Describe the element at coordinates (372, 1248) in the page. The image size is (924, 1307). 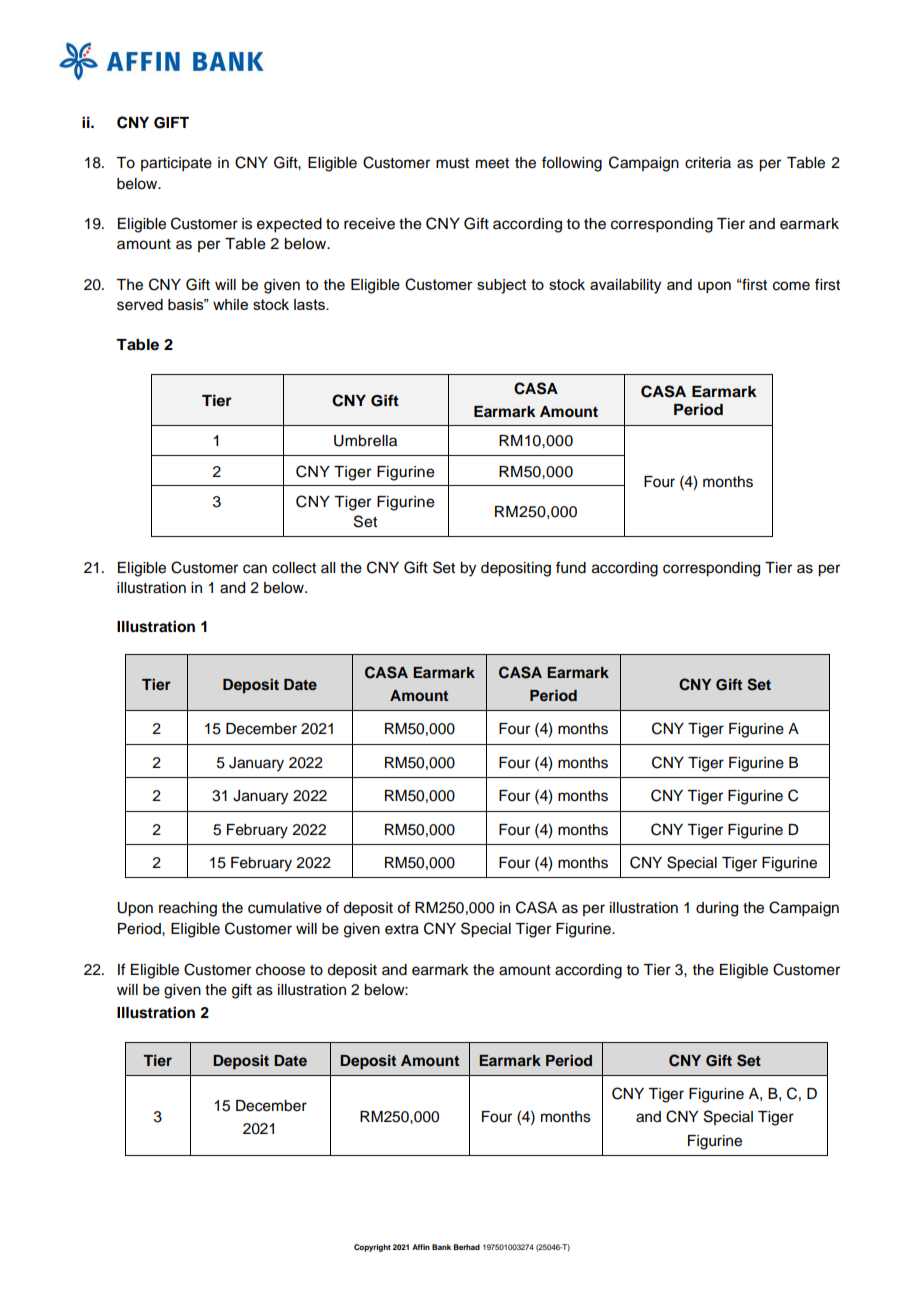
I see `Copyright` at that location.
